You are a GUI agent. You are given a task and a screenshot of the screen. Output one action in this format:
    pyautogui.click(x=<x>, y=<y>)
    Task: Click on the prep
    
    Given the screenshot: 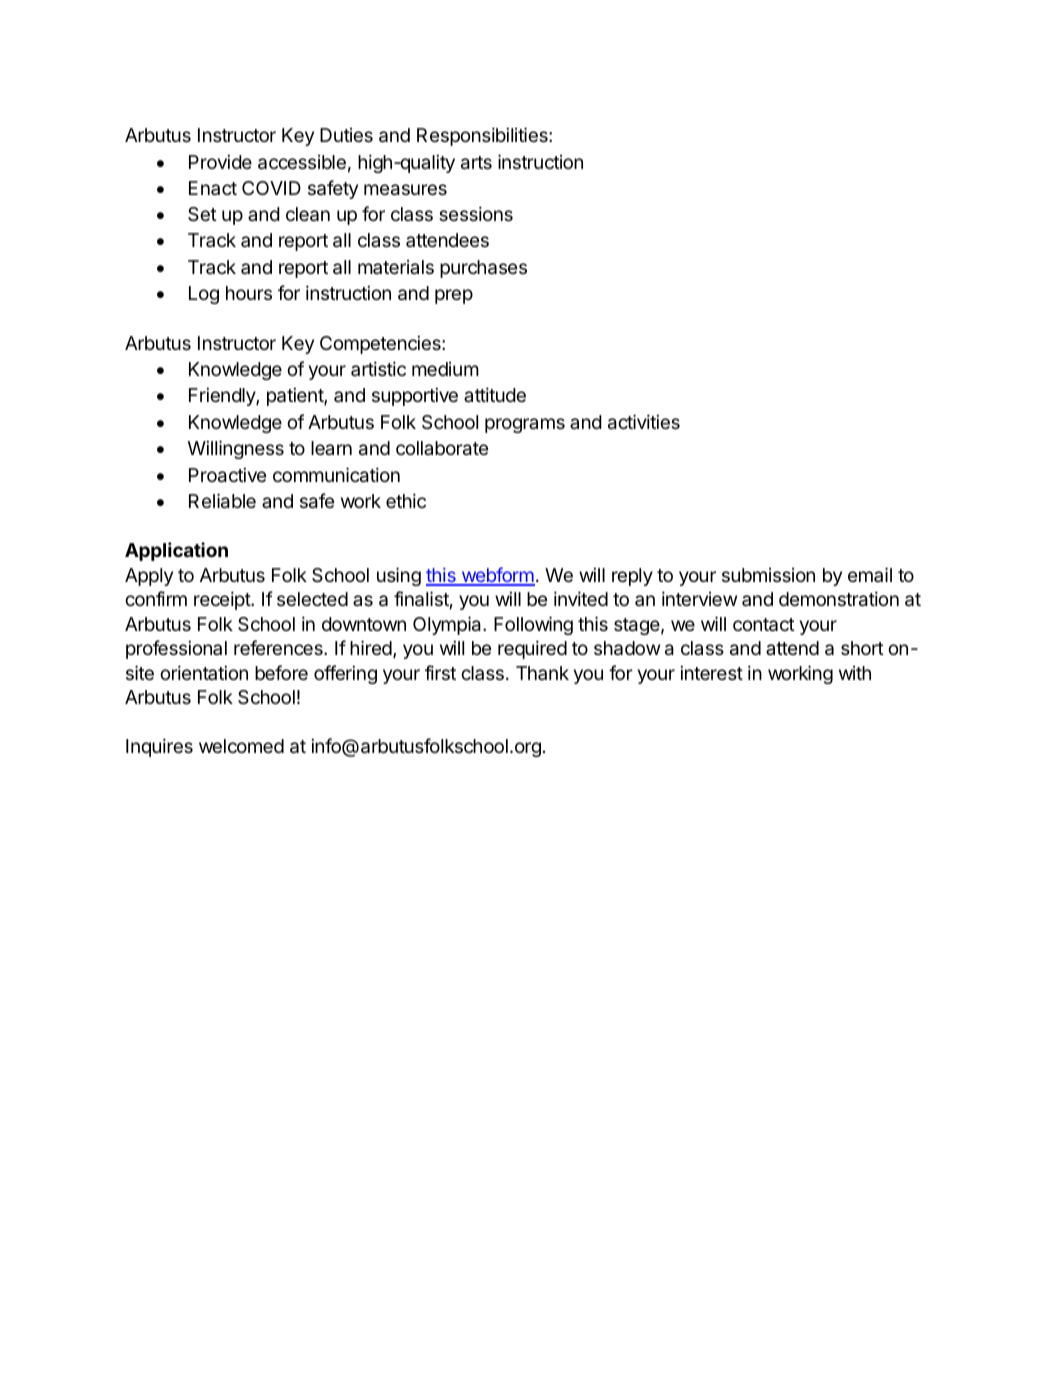 What is the action you would take?
    pyautogui.click(x=454, y=296)
